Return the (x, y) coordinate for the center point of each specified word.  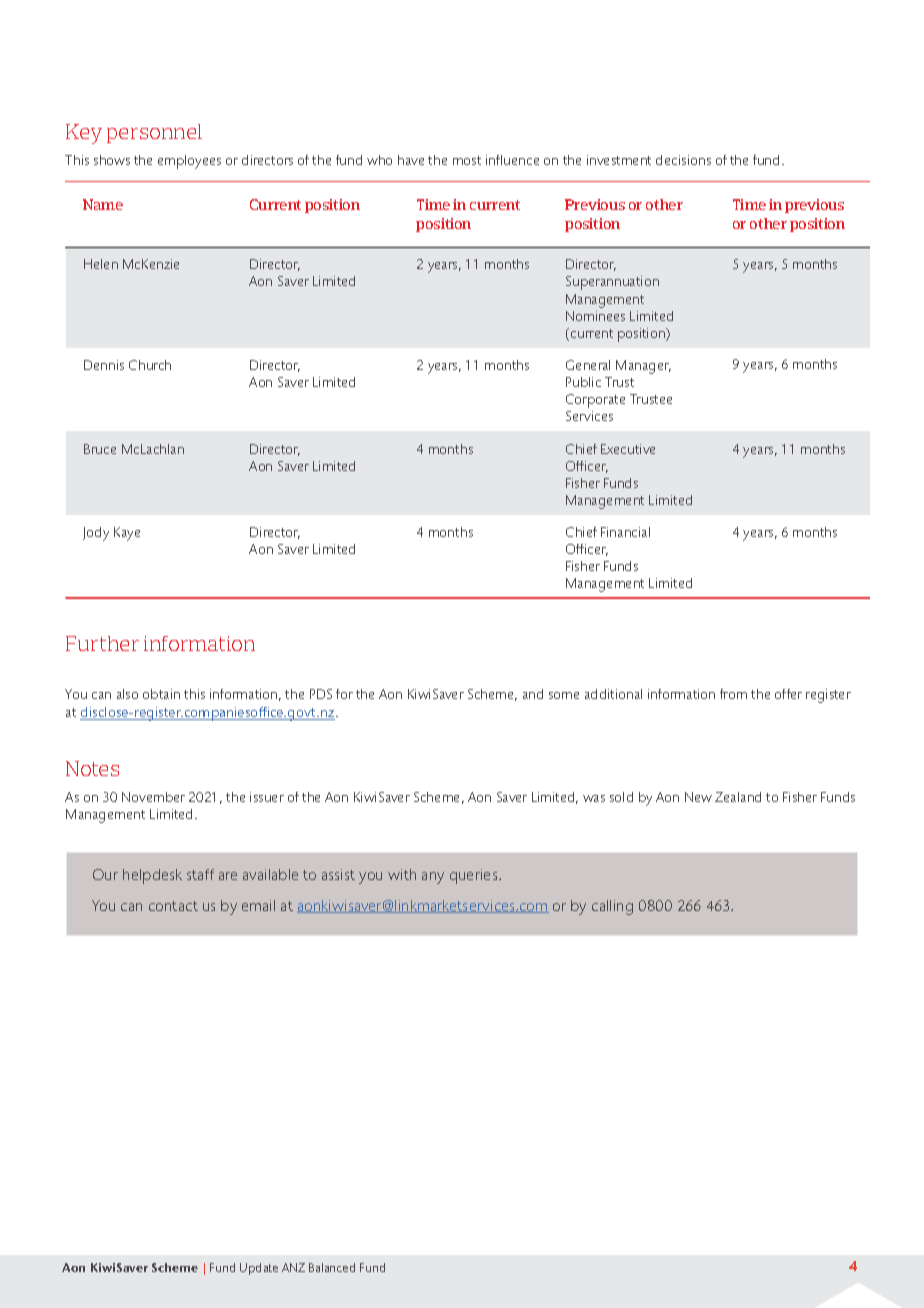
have (411, 160)
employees (189, 162)
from (733, 694)
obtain (161, 694)
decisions (683, 160)
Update (259, 1269)
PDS (321, 694)
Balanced (332, 1267)
